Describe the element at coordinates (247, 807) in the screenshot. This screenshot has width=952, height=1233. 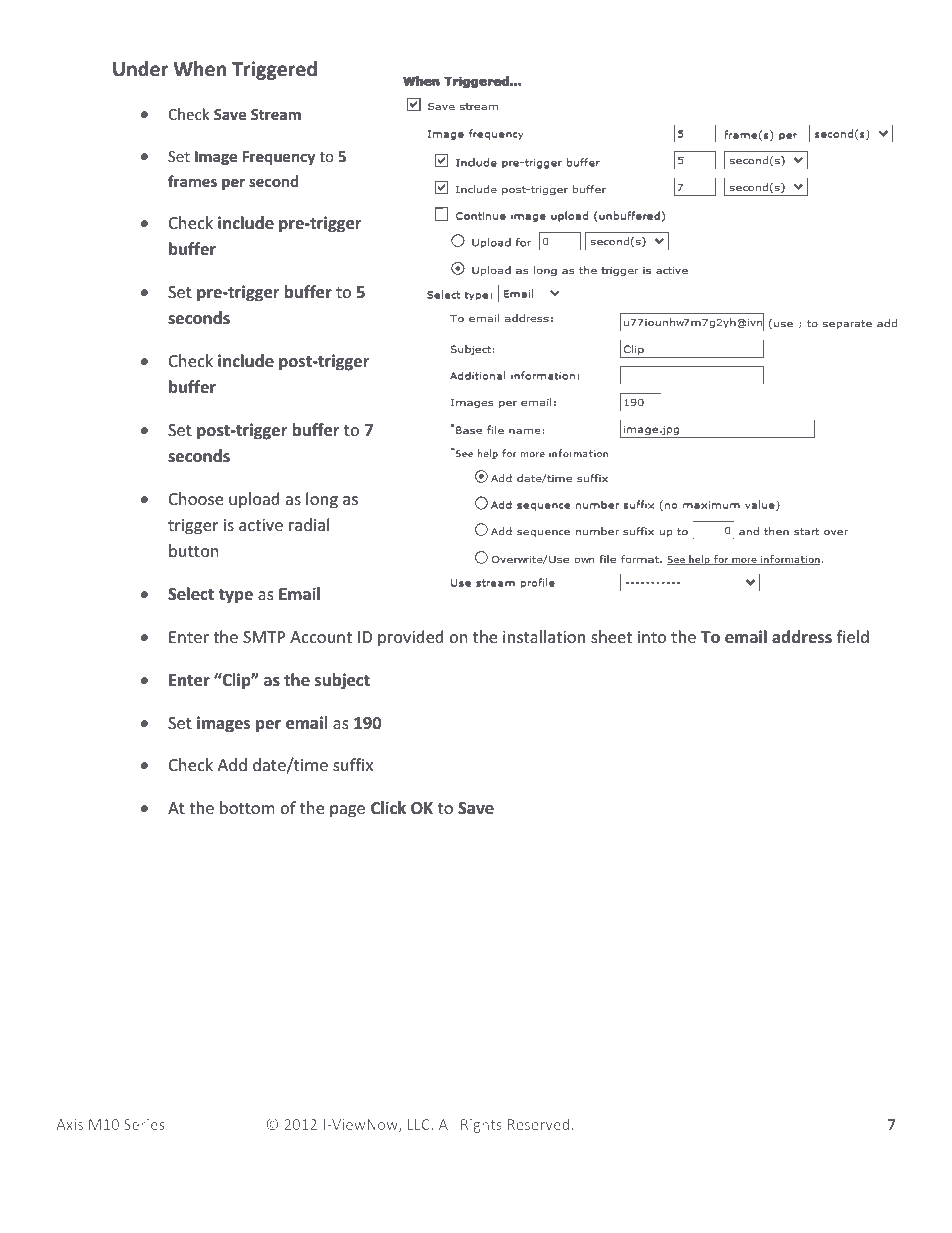
I see `bottom` at that location.
